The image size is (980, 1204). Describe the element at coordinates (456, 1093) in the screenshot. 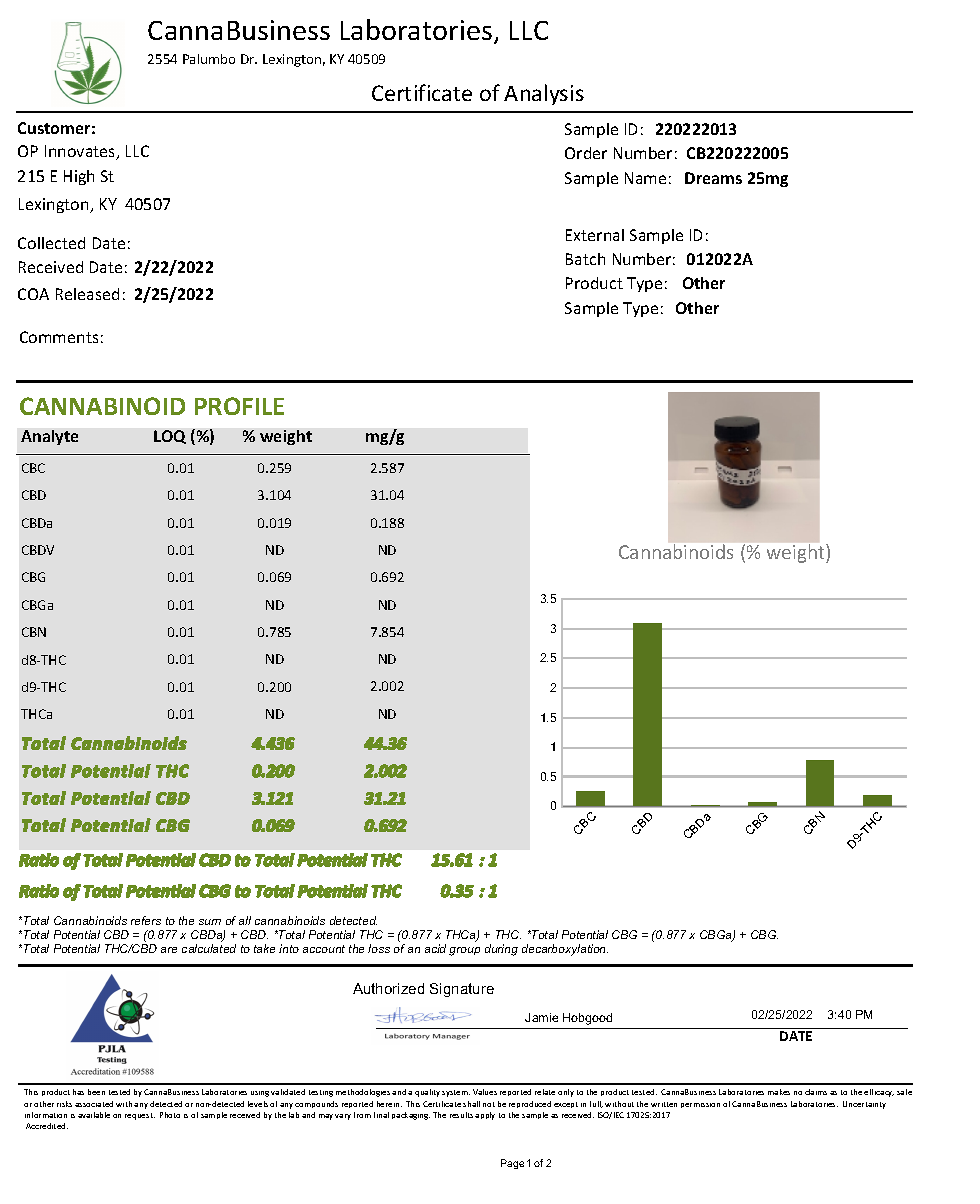

I see `system` at that location.
